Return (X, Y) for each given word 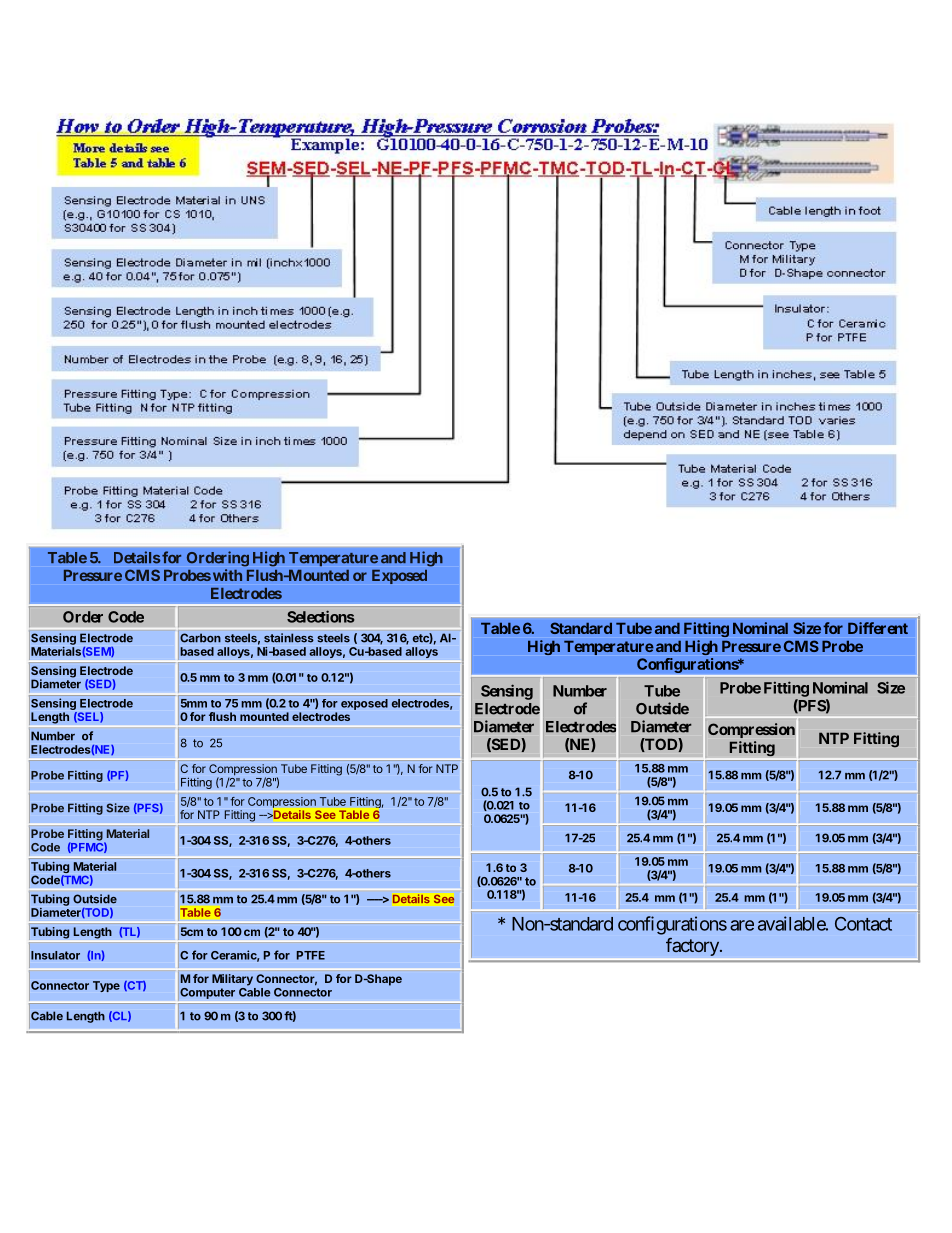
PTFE (311, 955)
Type (106, 986)
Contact (863, 924)
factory (693, 947)
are (742, 925)
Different (878, 628)
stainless (289, 638)
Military (232, 980)
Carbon (200, 638)
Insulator (55, 955)
